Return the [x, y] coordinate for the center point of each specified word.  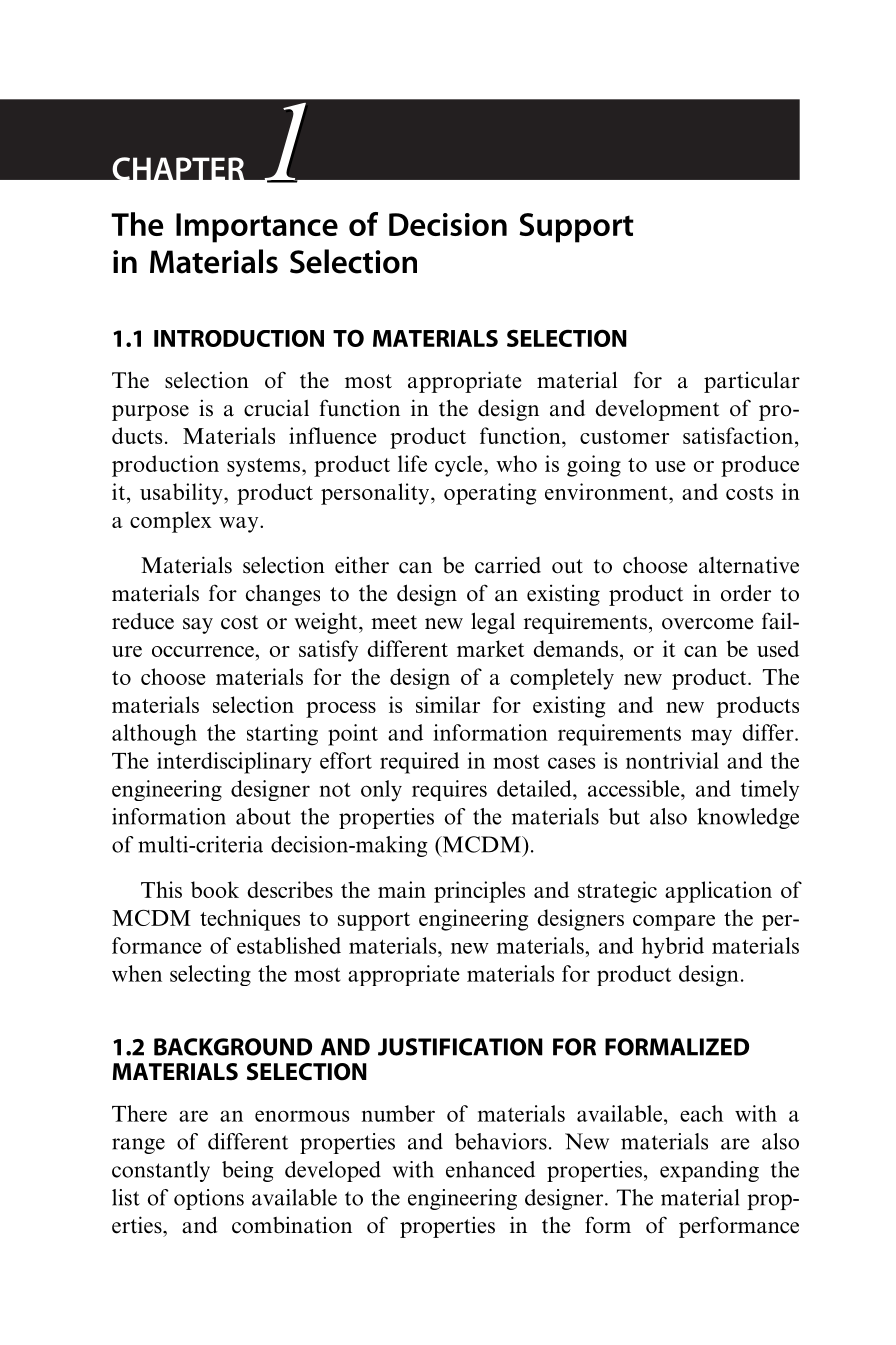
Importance [257, 228]
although [154, 735]
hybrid [673, 948]
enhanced [490, 1169]
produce [760, 466]
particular [752, 382]
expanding [709, 1171]
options [209, 1199]
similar [448, 704]
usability [182, 494]
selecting [210, 975]
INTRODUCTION [239, 338]
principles [479, 892]
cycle [460, 466]
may [711, 737]
